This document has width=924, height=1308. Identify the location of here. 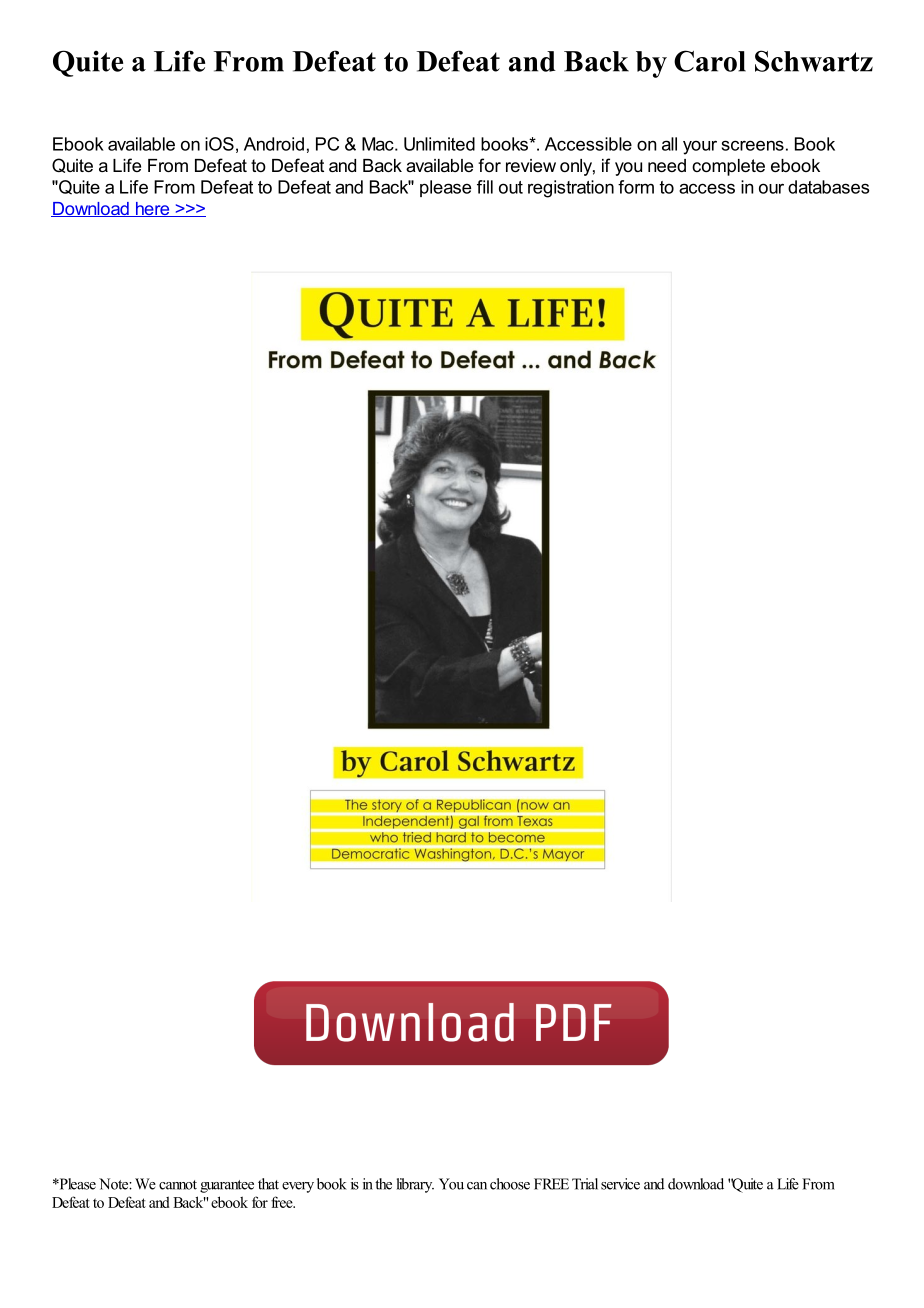
(152, 209).
